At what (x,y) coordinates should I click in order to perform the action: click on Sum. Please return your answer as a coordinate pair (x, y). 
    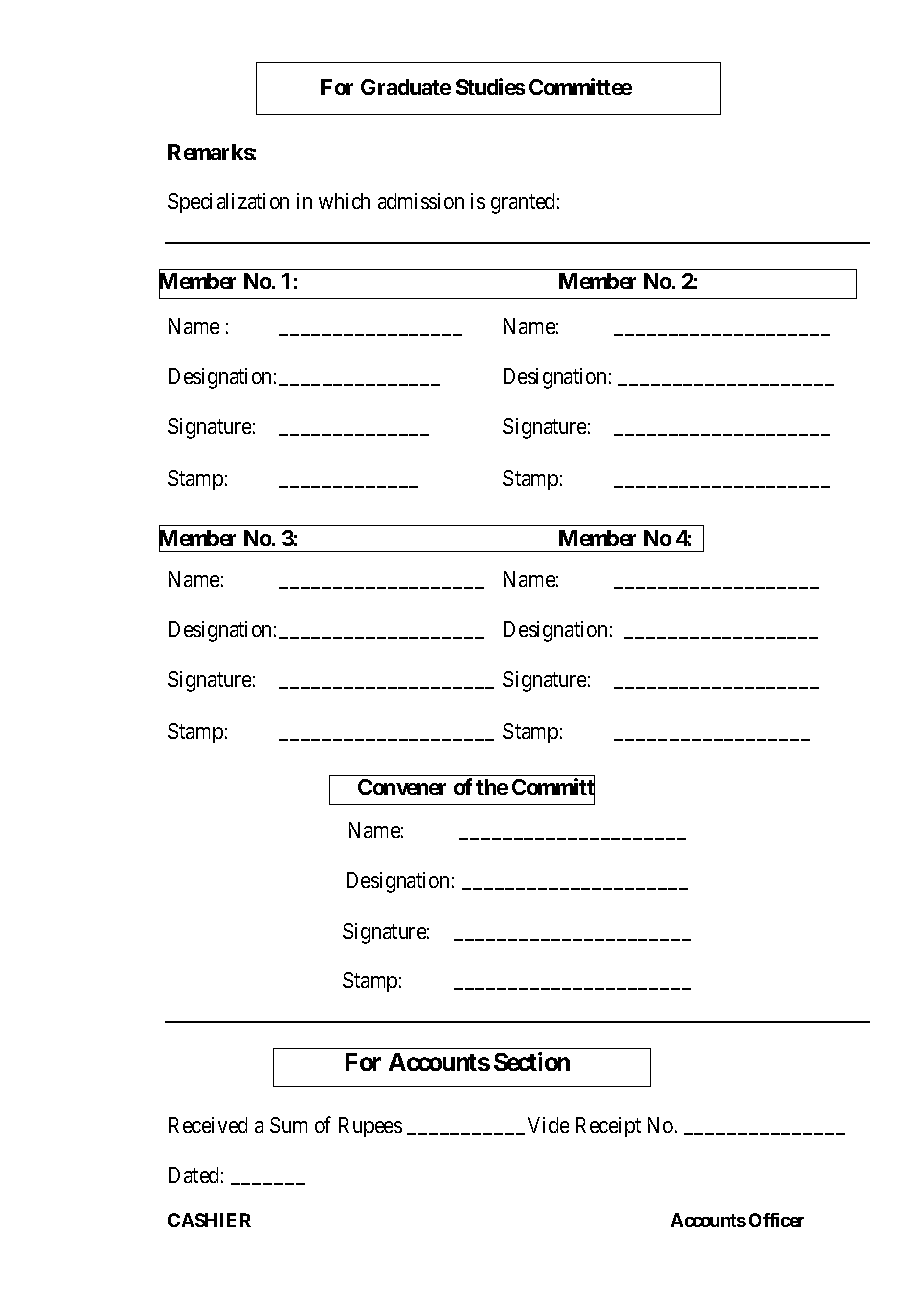
    Looking at the image, I should click on (288, 1125).
